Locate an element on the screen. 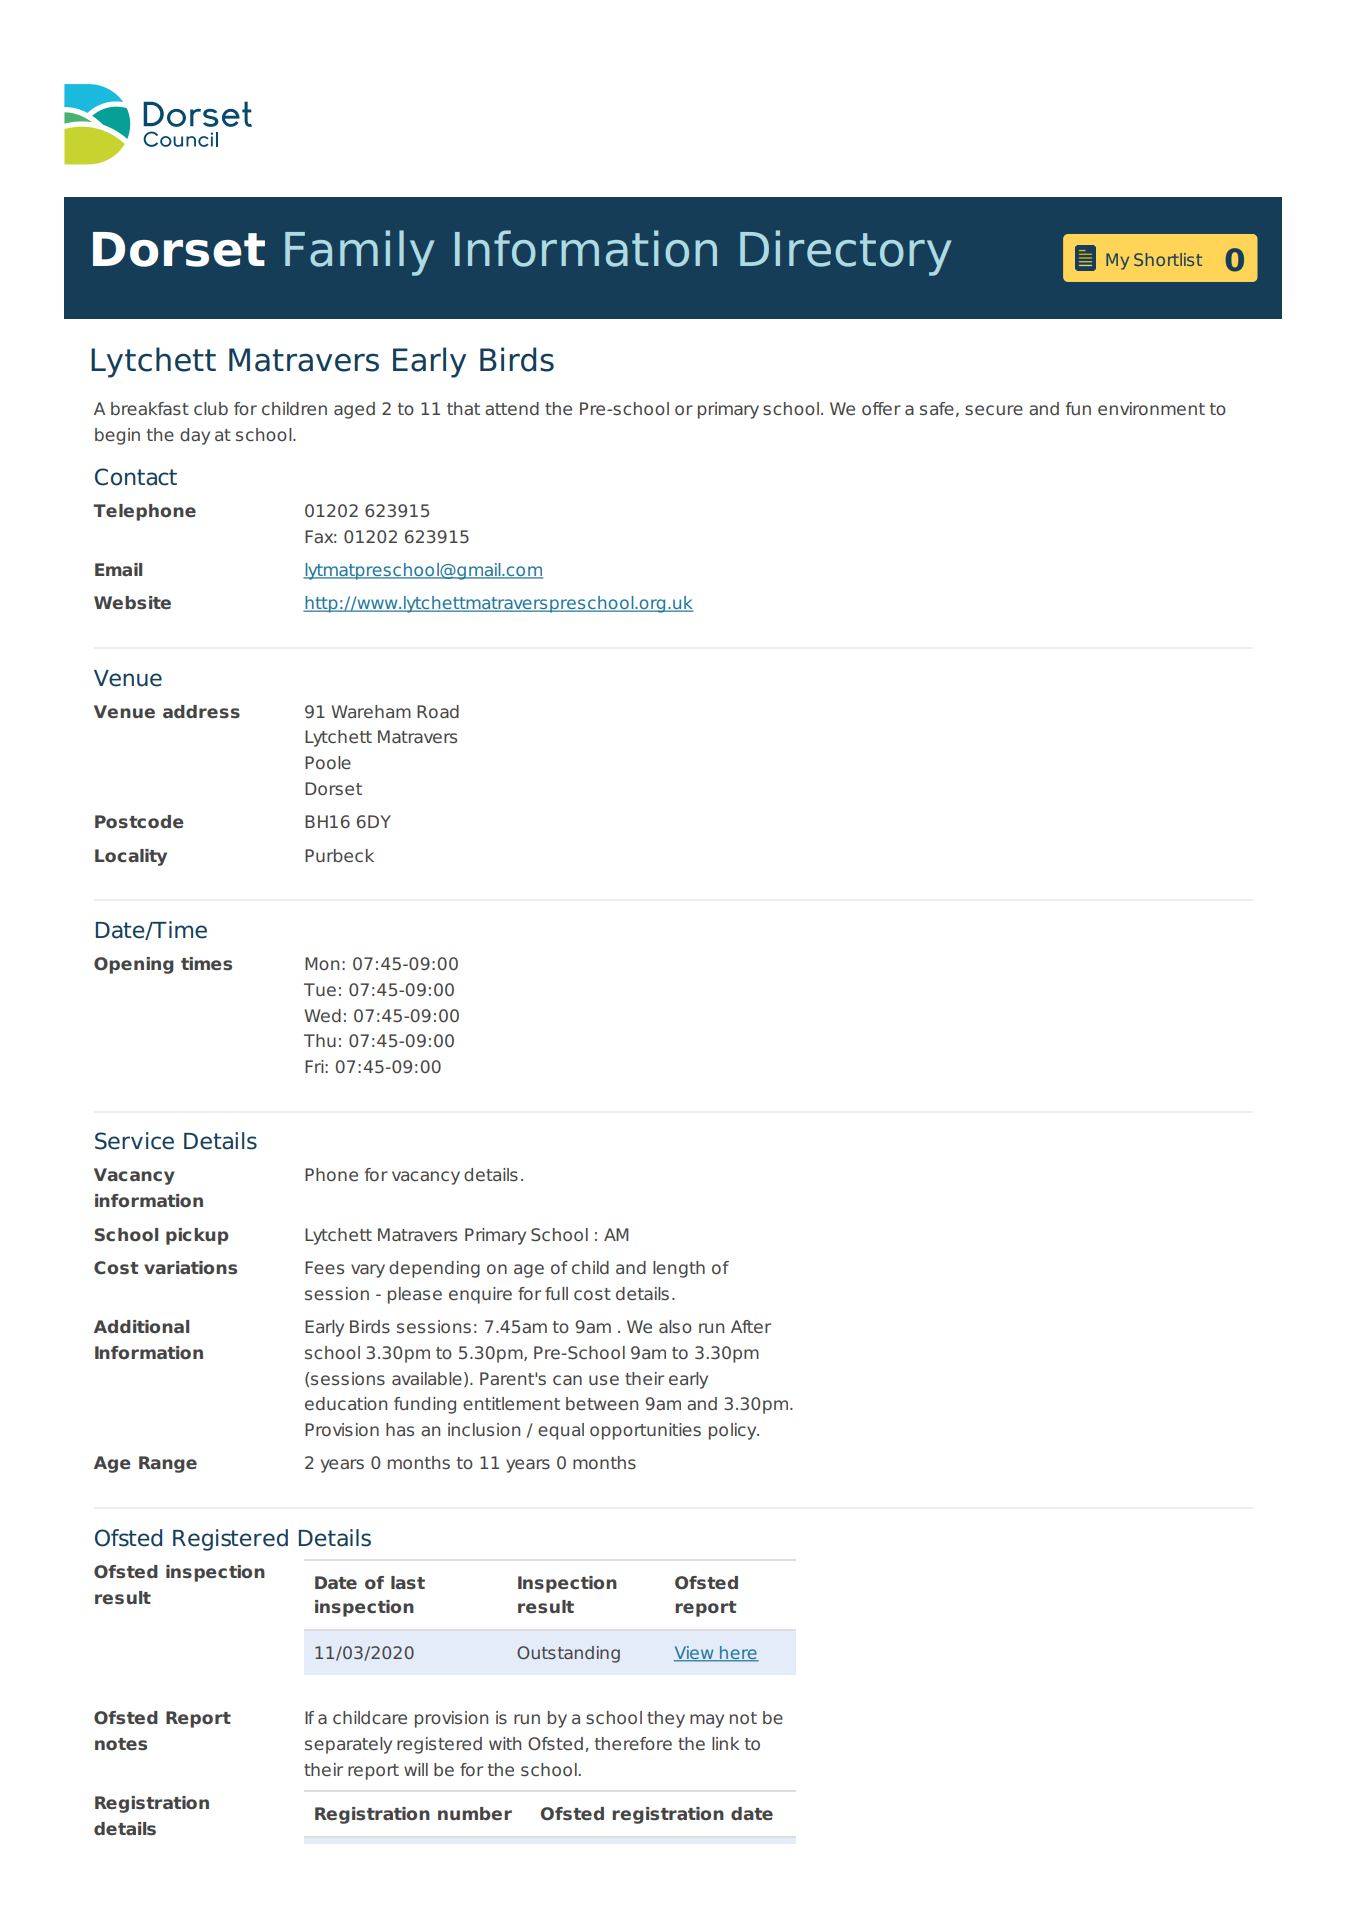 The image size is (1348, 1908). Family is located at coordinates (359, 253).
